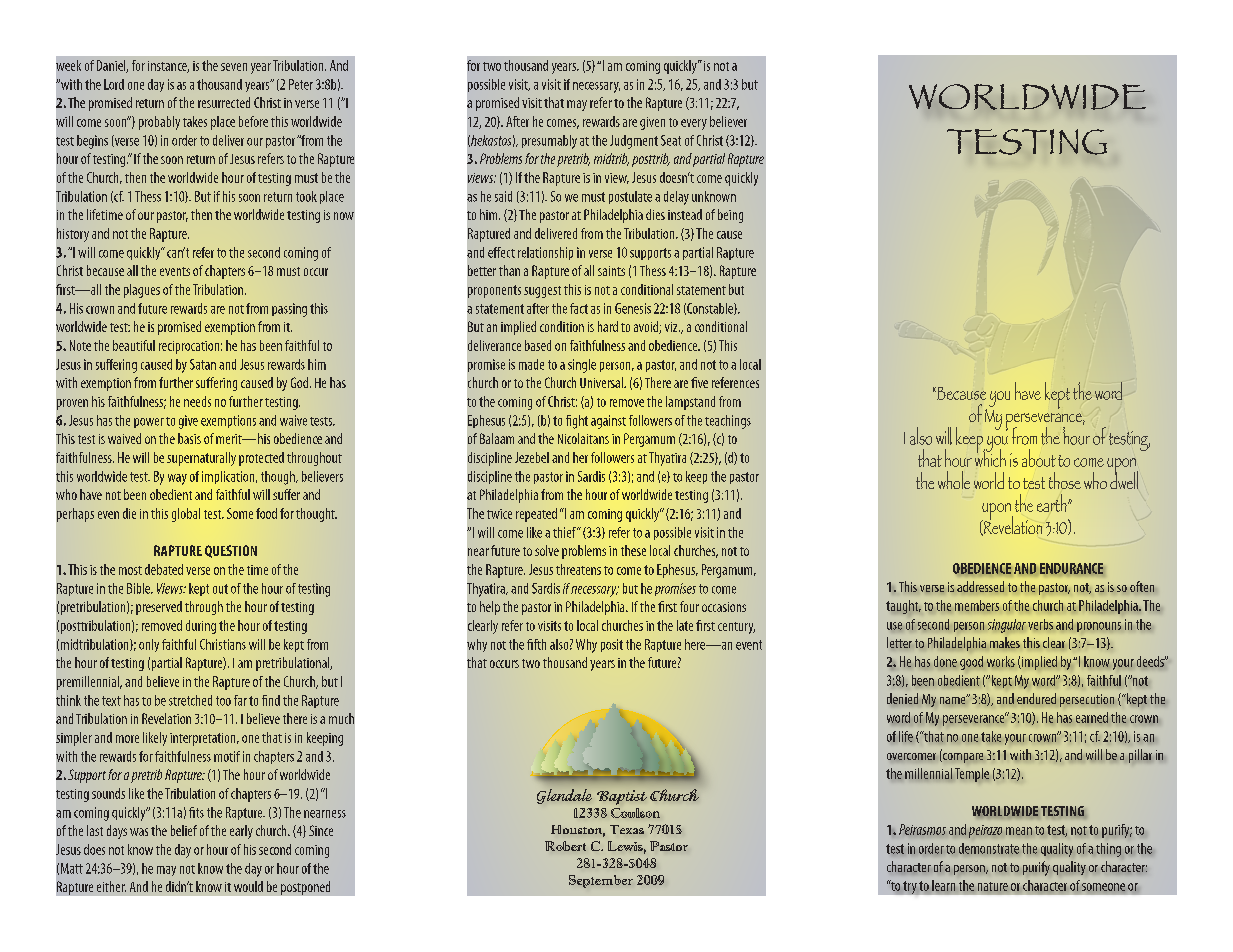  Describe the element at coordinates (224, 102) in the screenshot. I see `resurrected` at that location.
